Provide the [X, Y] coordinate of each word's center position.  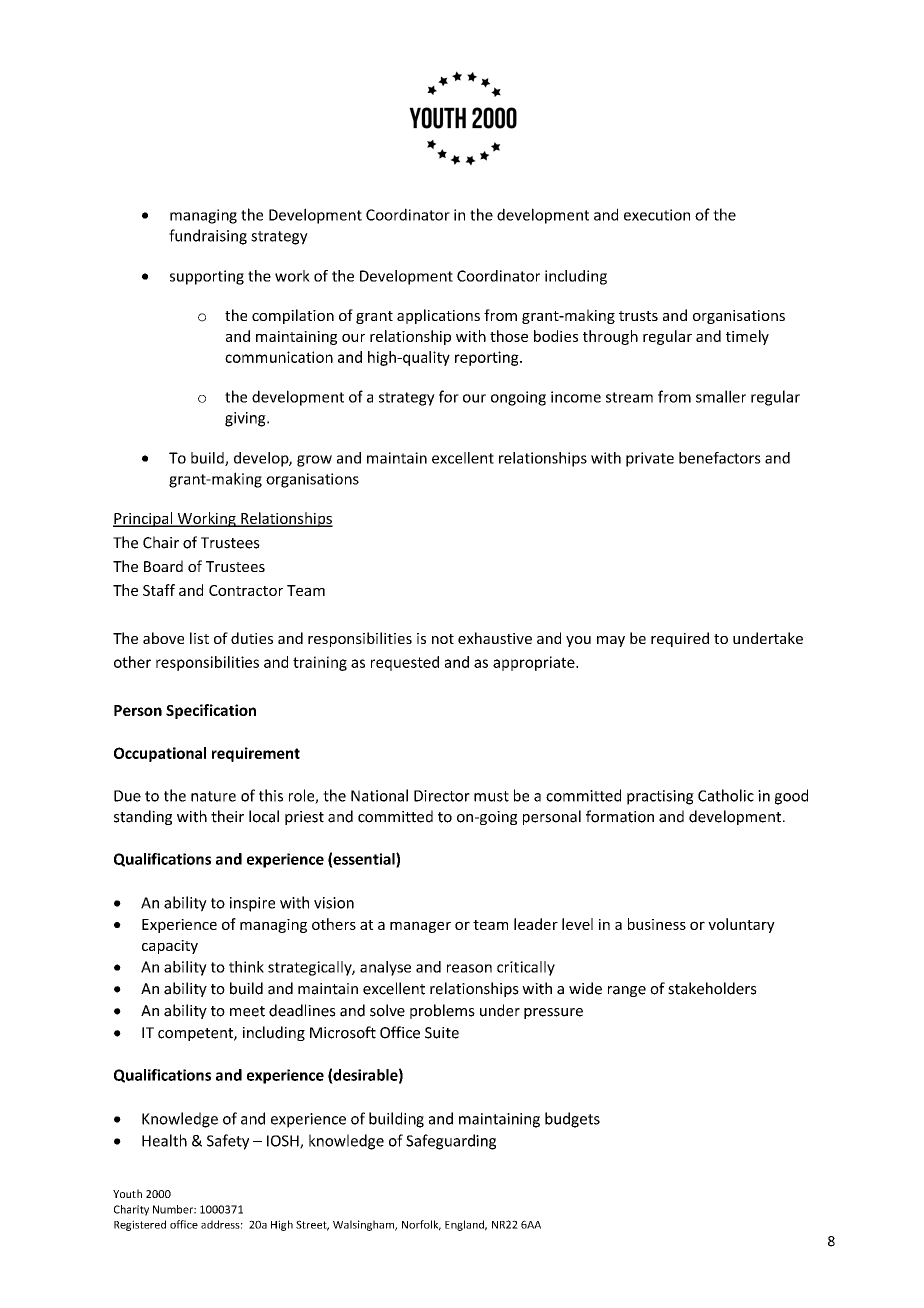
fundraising [208, 237]
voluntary [741, 925]
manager [420, 927]
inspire [252, 904]
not [443, 639]
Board [163, 566]
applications [438, 316]
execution [657, 215]
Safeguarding [451, 1142]
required [680, 639]
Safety [228, 1142]
